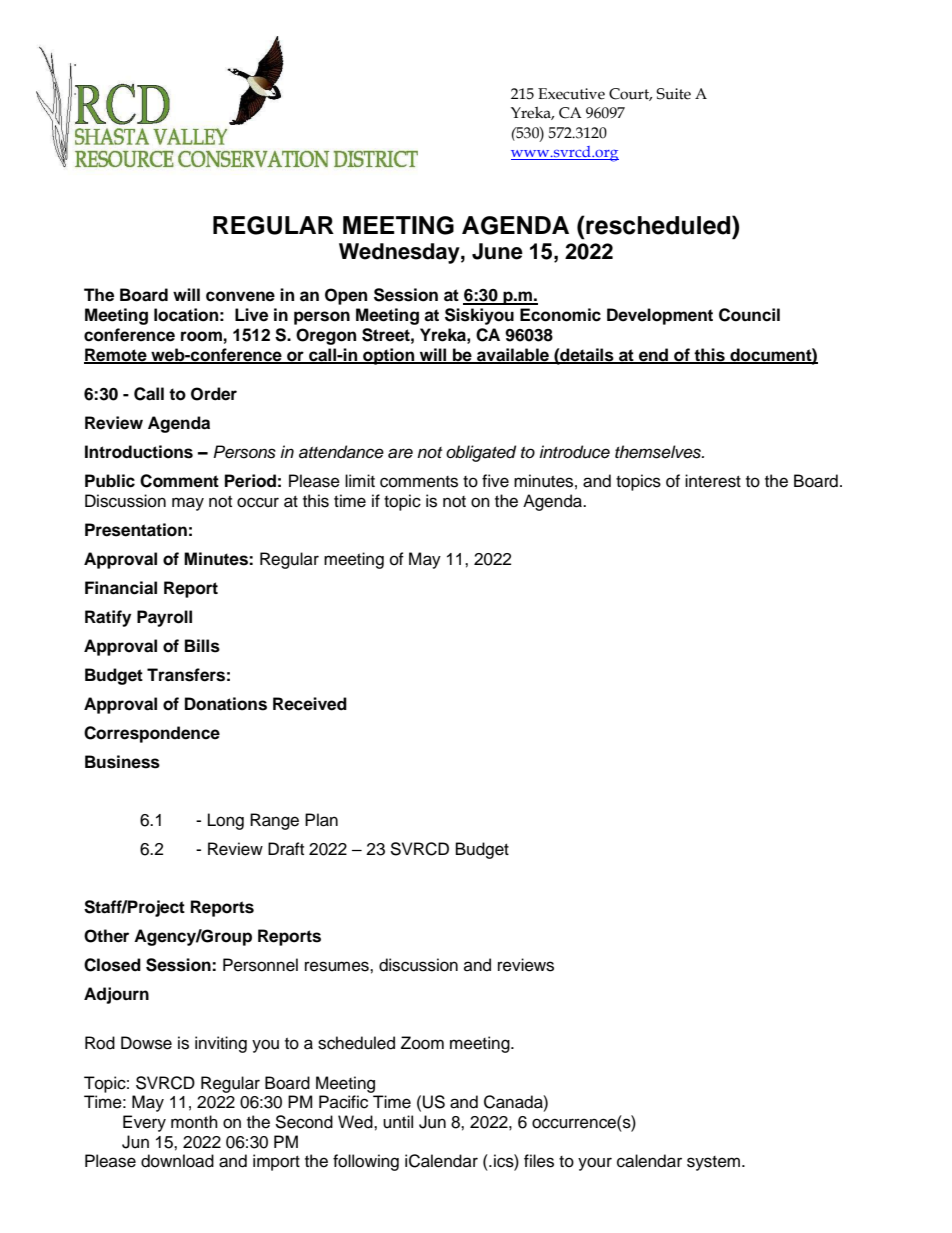 The image size is (952, 1233). I want to click on Plan, so click(321, 820).
